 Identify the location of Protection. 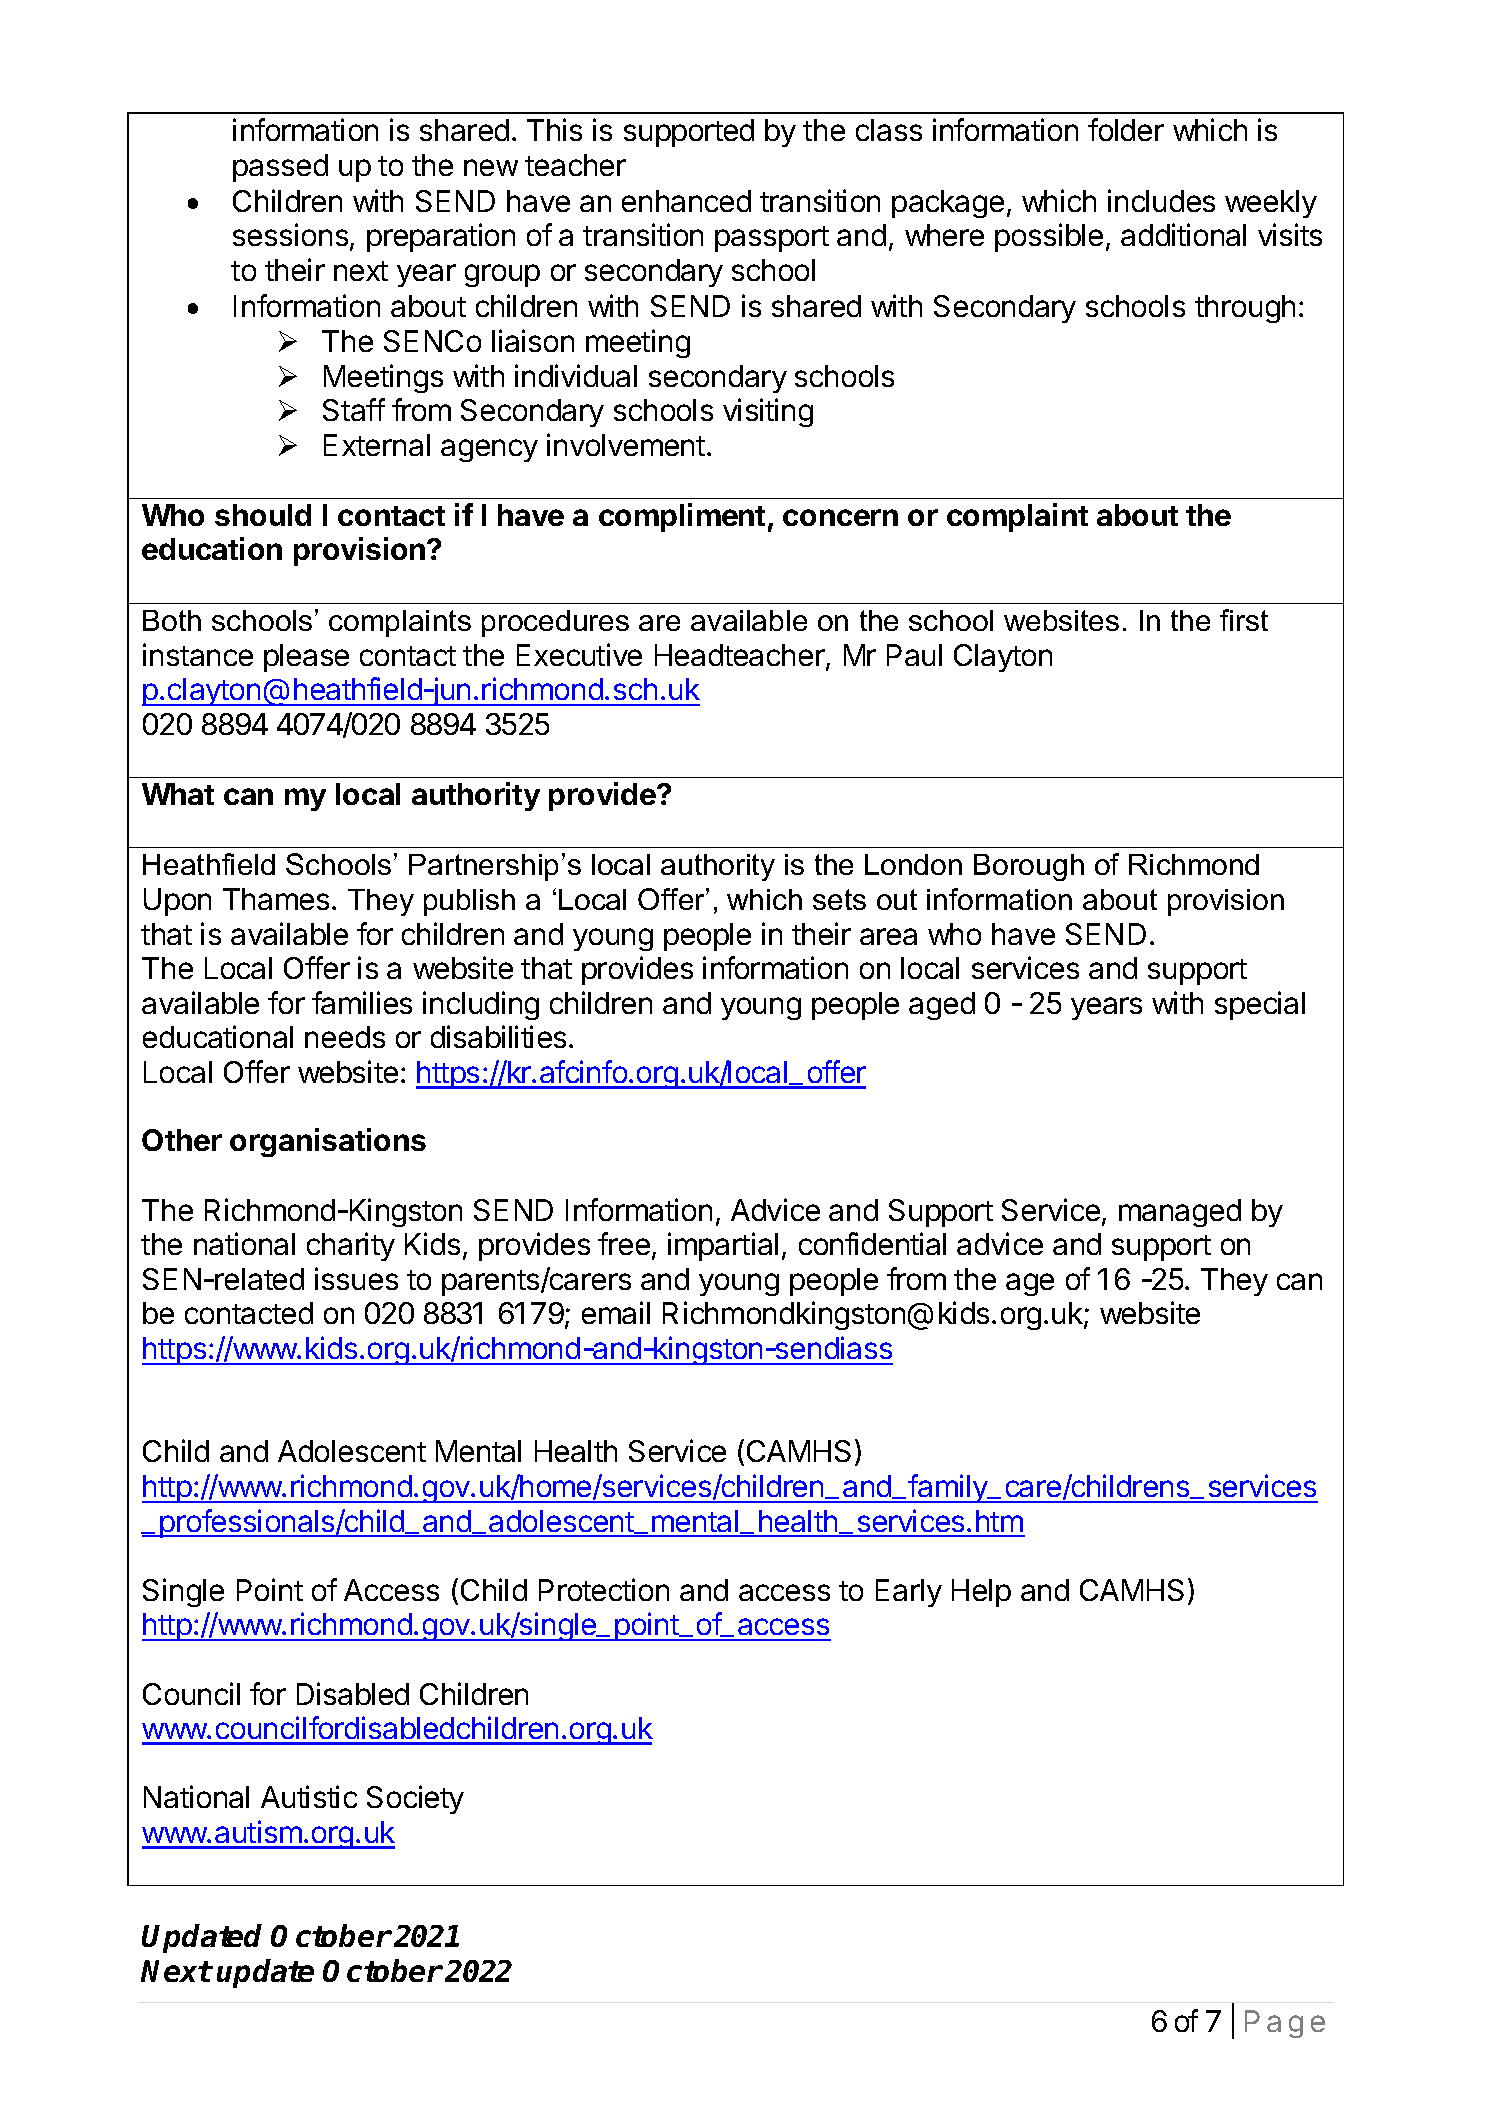
(604, 1589).
